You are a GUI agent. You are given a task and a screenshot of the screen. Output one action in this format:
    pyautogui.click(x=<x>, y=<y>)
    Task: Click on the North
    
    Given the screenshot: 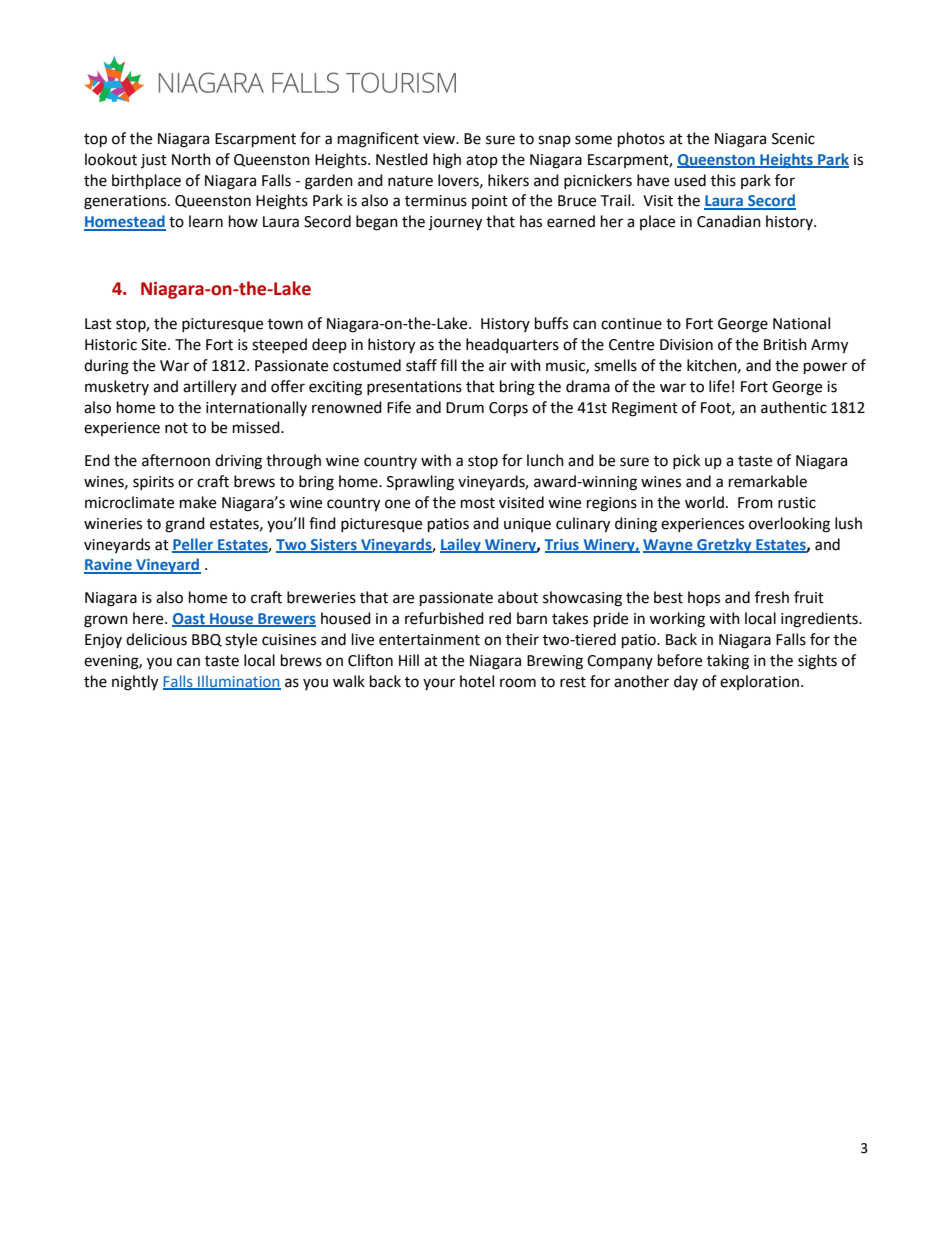 What is the action you would take?
    pyautogui.click(x=191, y=159)
